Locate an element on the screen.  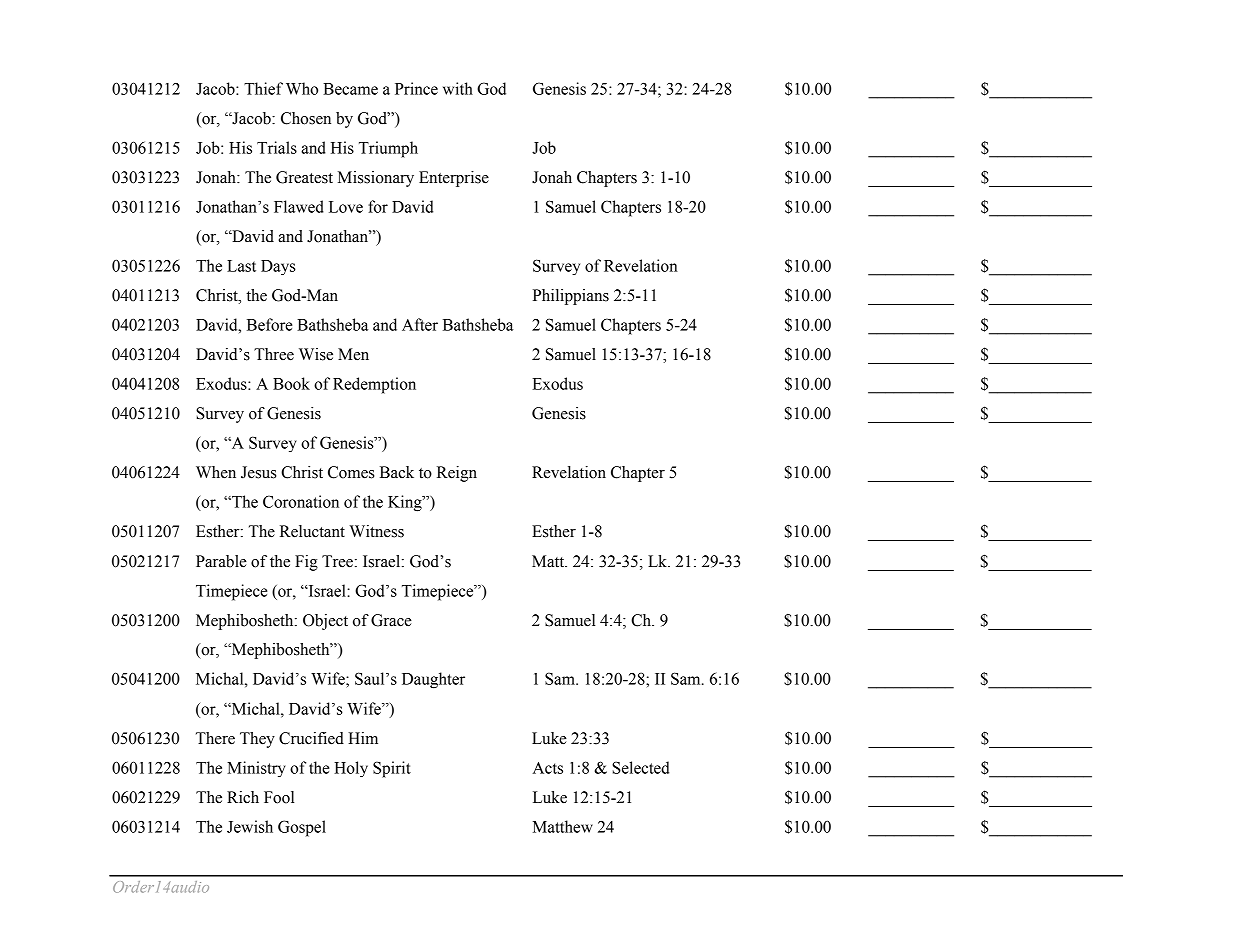
Fool is located at coordinates (279, 797).
